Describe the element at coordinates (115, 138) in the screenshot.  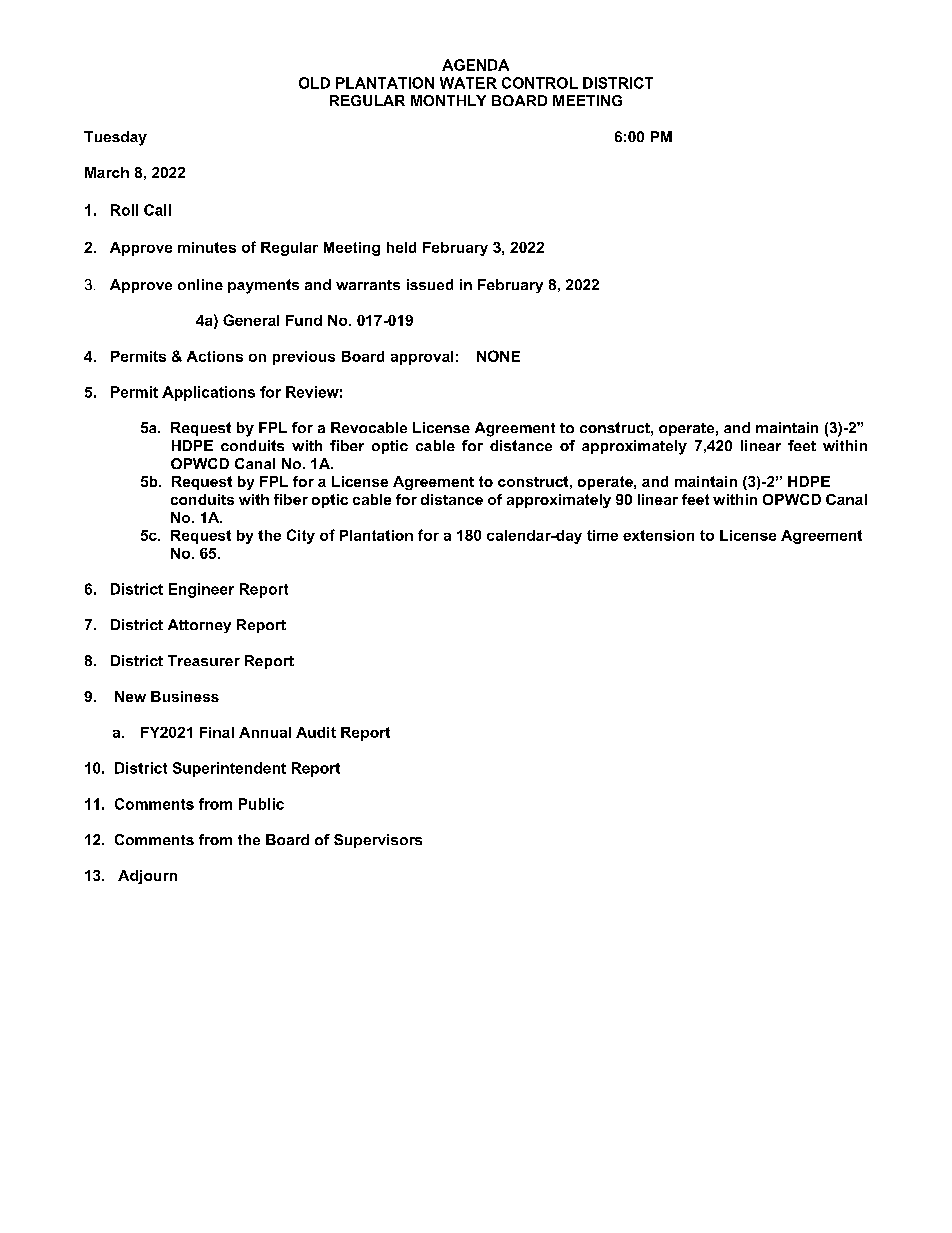
I see `Tuesday` at that location.
